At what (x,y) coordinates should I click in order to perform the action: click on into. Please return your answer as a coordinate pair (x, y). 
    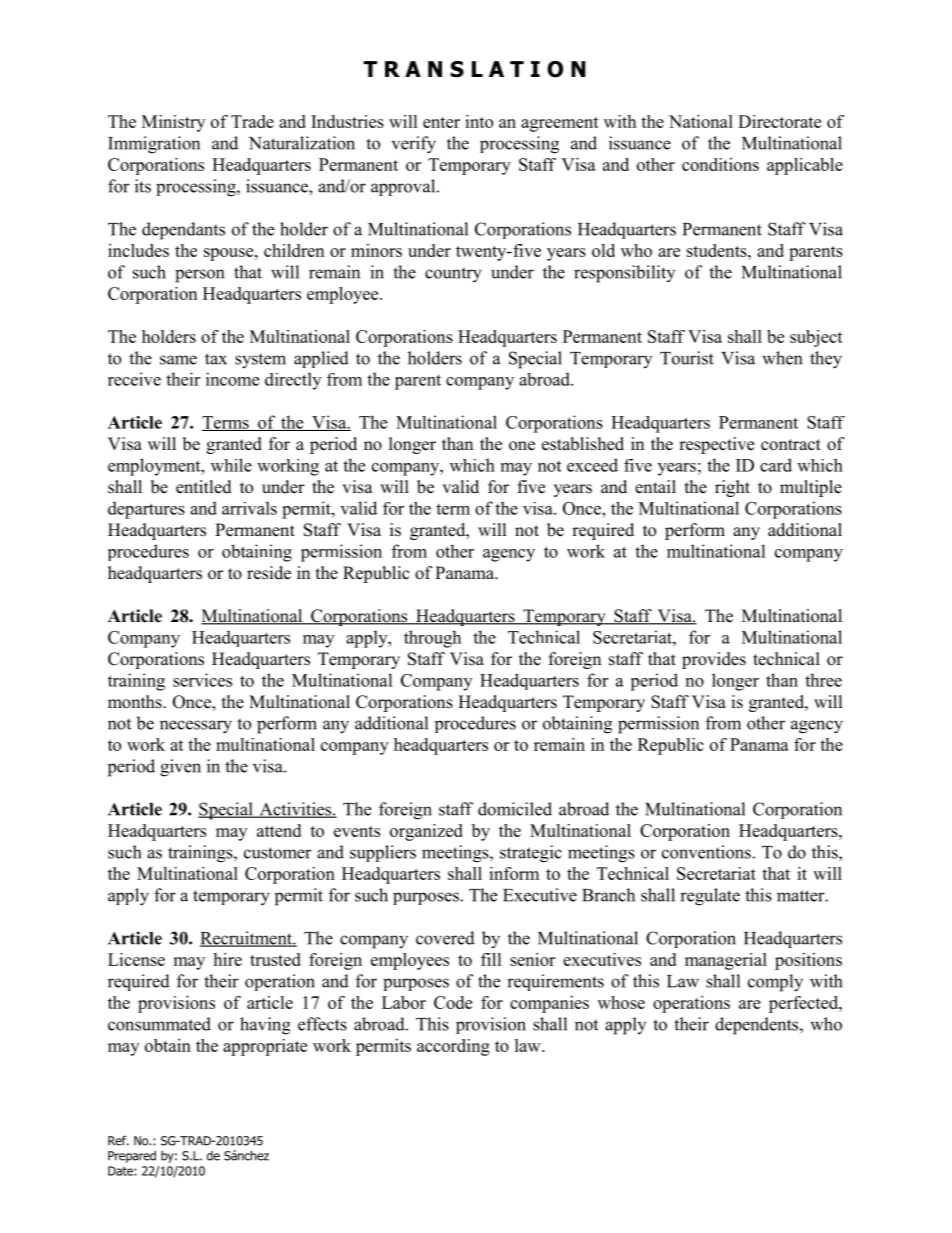
    Looking at the image, I should click on (479, 121).
